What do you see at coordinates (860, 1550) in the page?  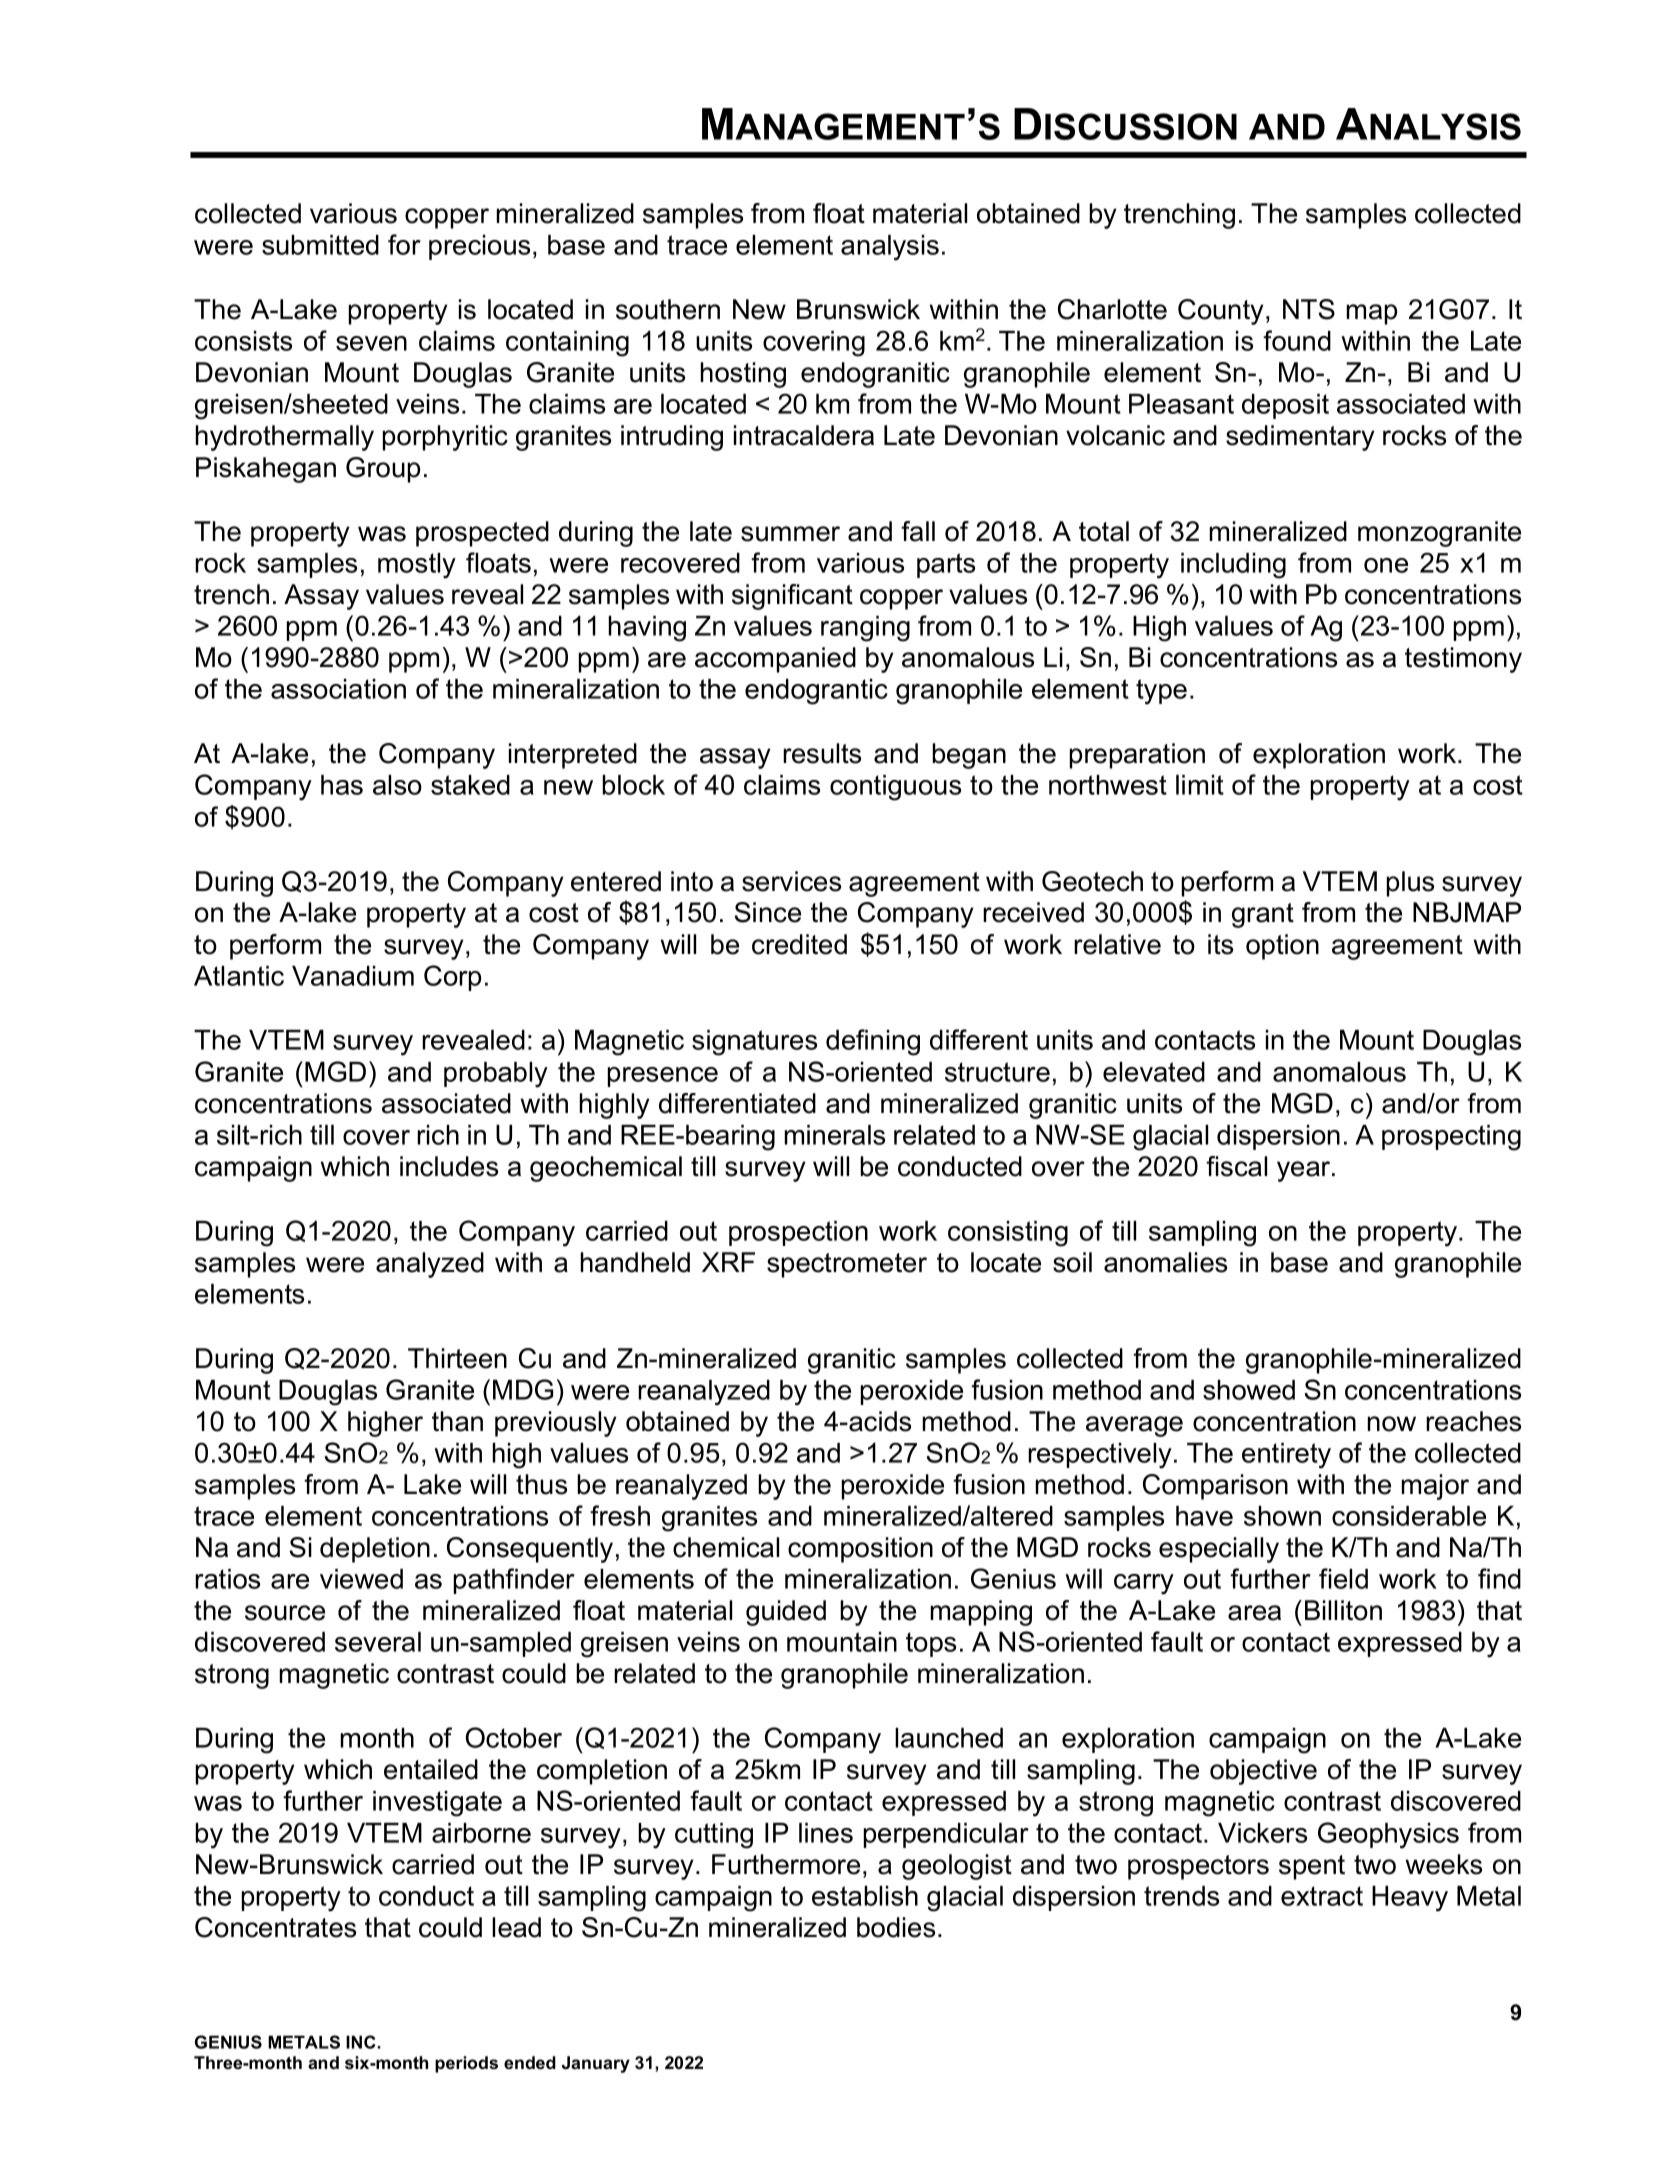 I see `composition` at bounding box center [860, 1550].
